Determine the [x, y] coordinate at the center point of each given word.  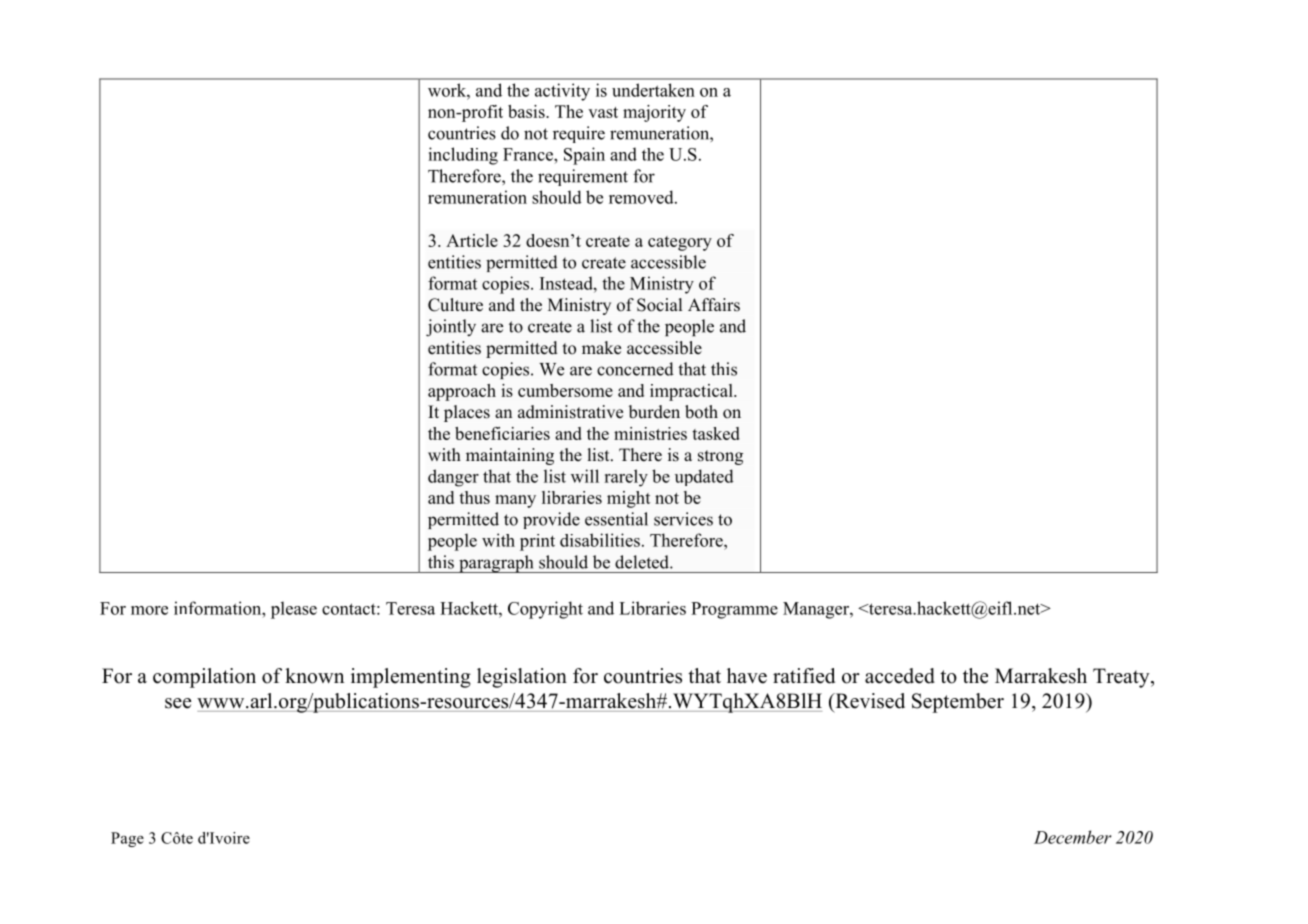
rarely [626, 478]
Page [127, 839]
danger [453, 478]
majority [654, 113]
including [463, 156]
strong [720, 457]
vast [603, 112]
